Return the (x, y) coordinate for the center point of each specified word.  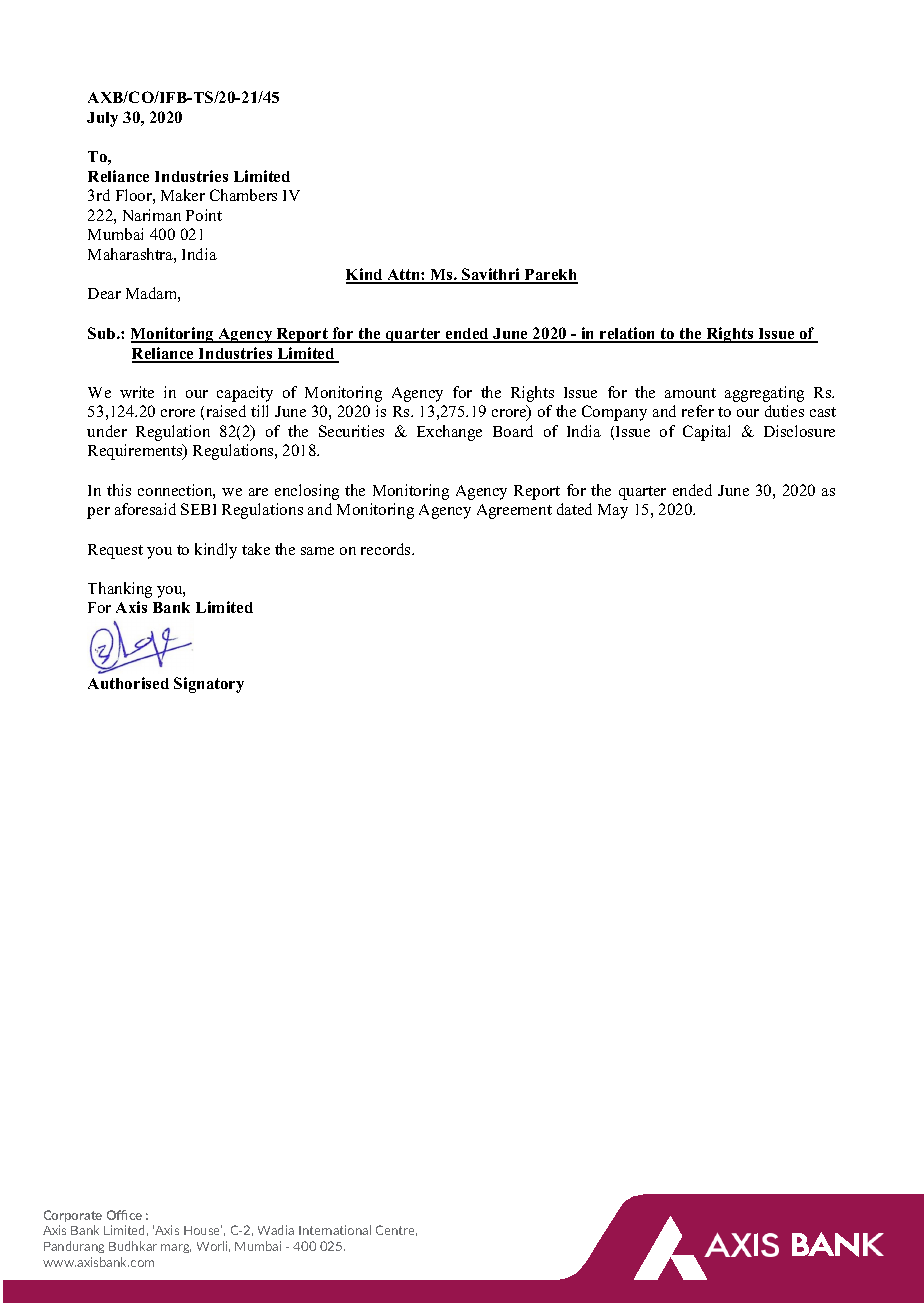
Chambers (243, 195)
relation (628, 334)
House (203, 1230)
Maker (183, 195)
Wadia (276, 1230)
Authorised (128, 683)
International (335, 1230)
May (613, 511)
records (387, 549)
